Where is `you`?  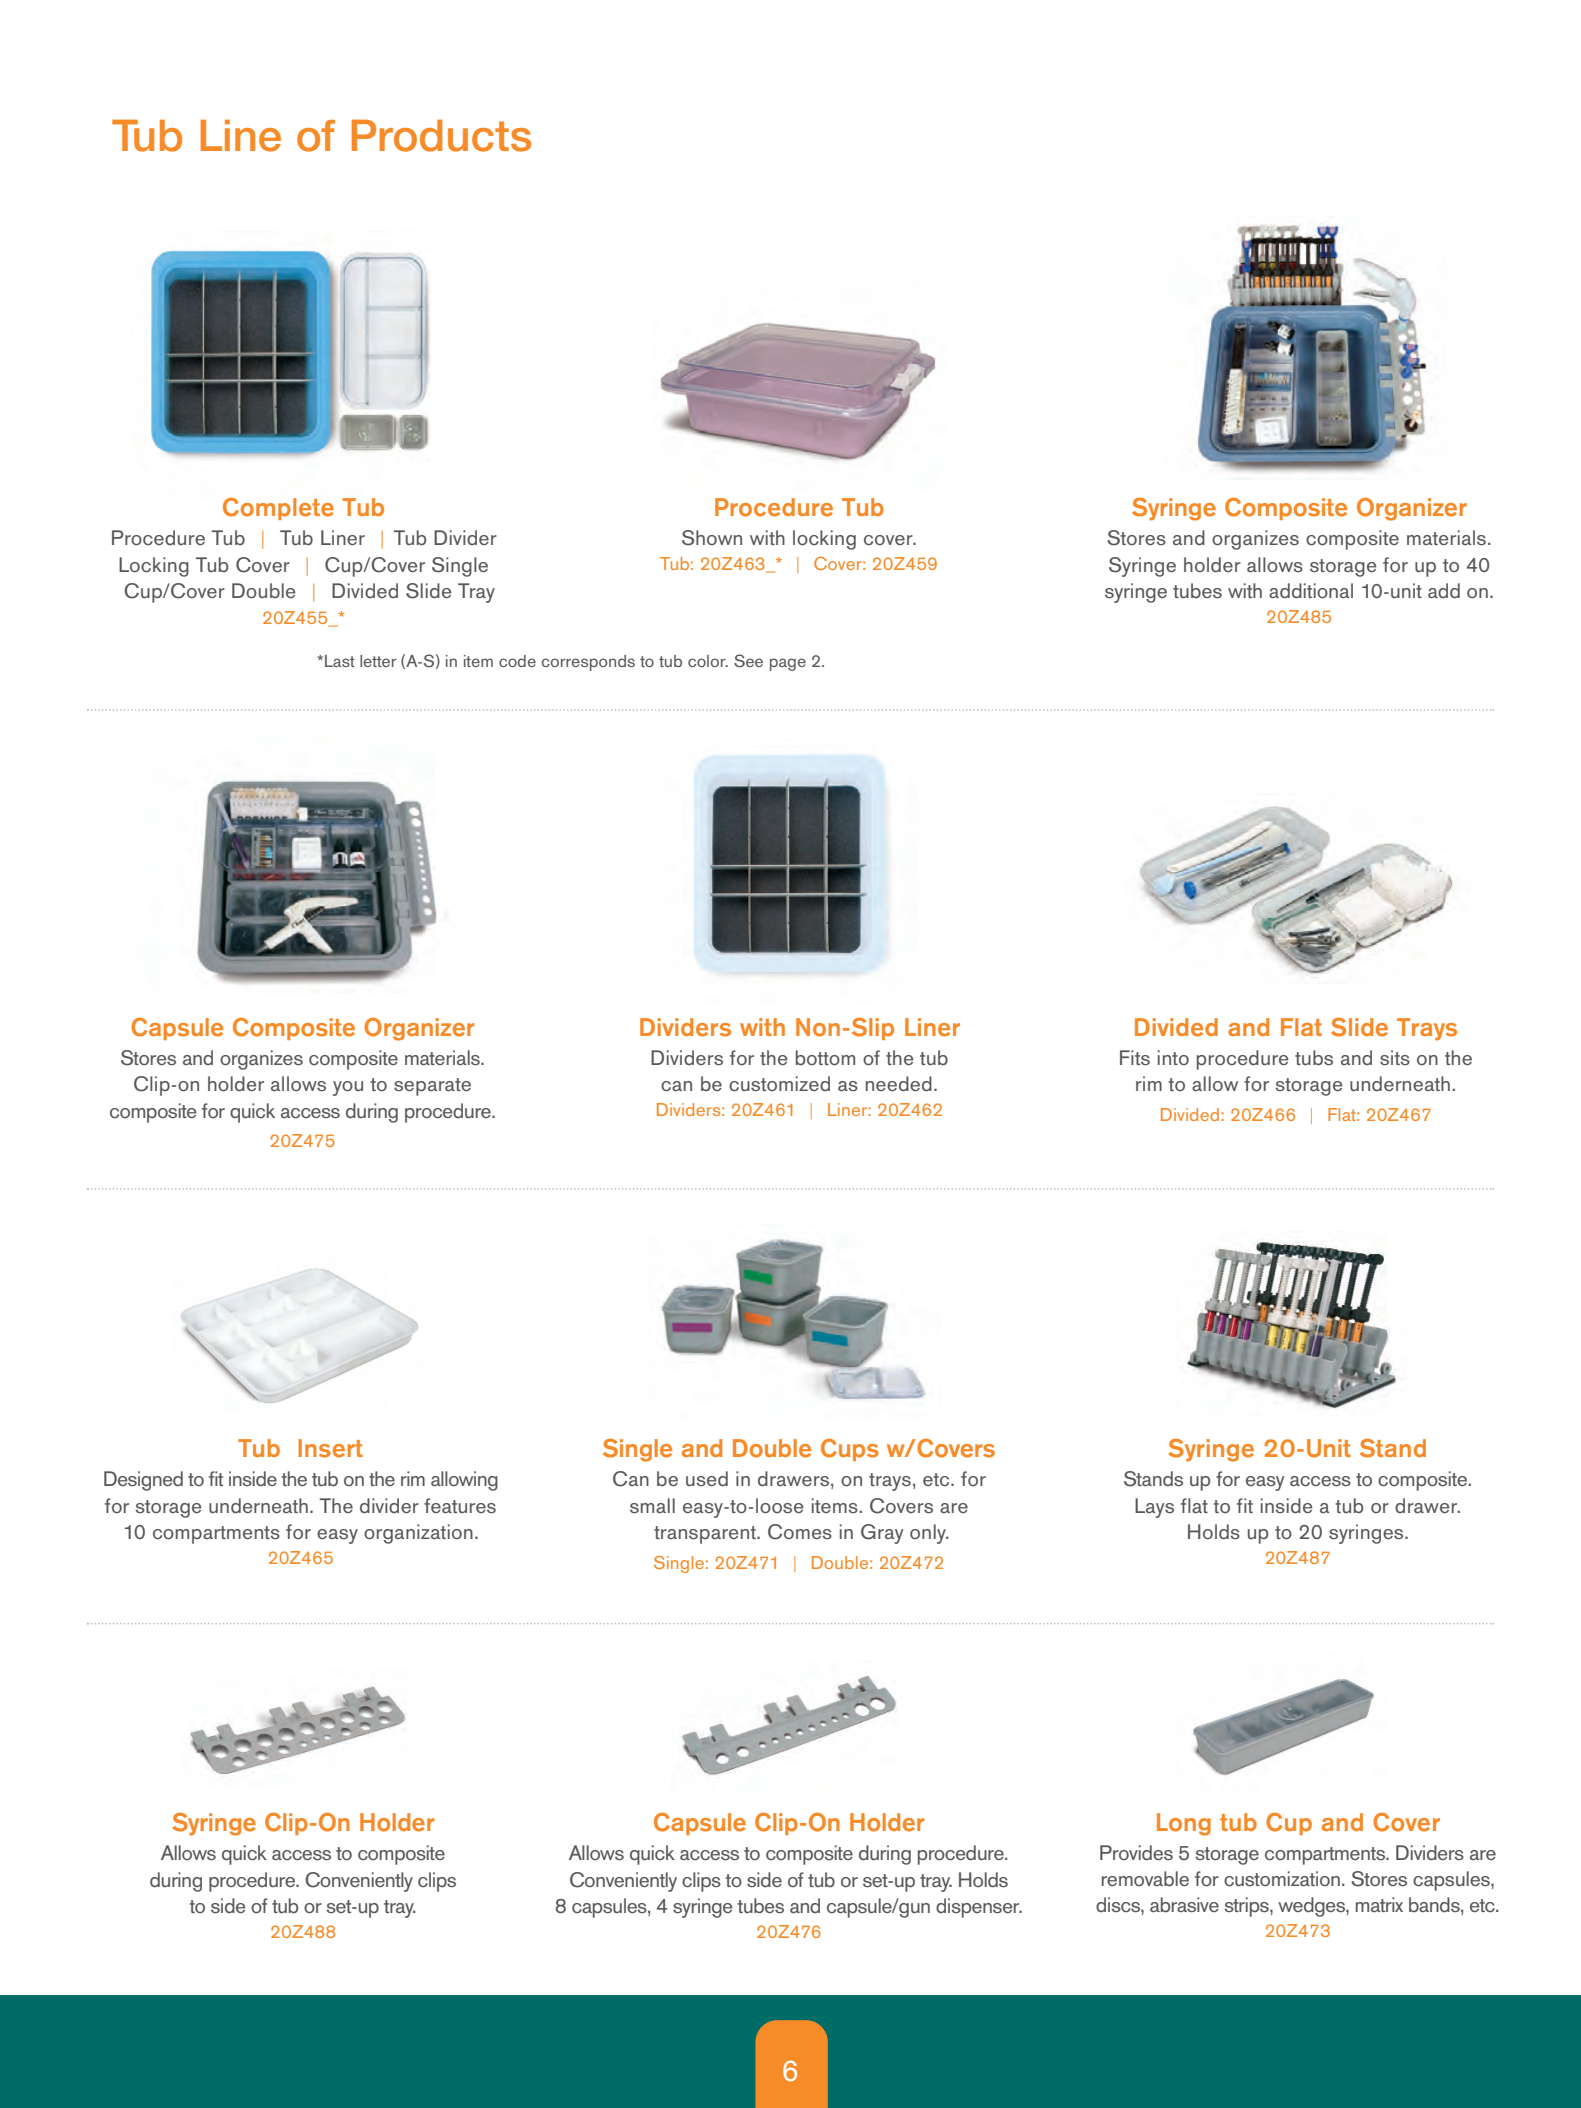
you is located at coordinates (348, 1088).
